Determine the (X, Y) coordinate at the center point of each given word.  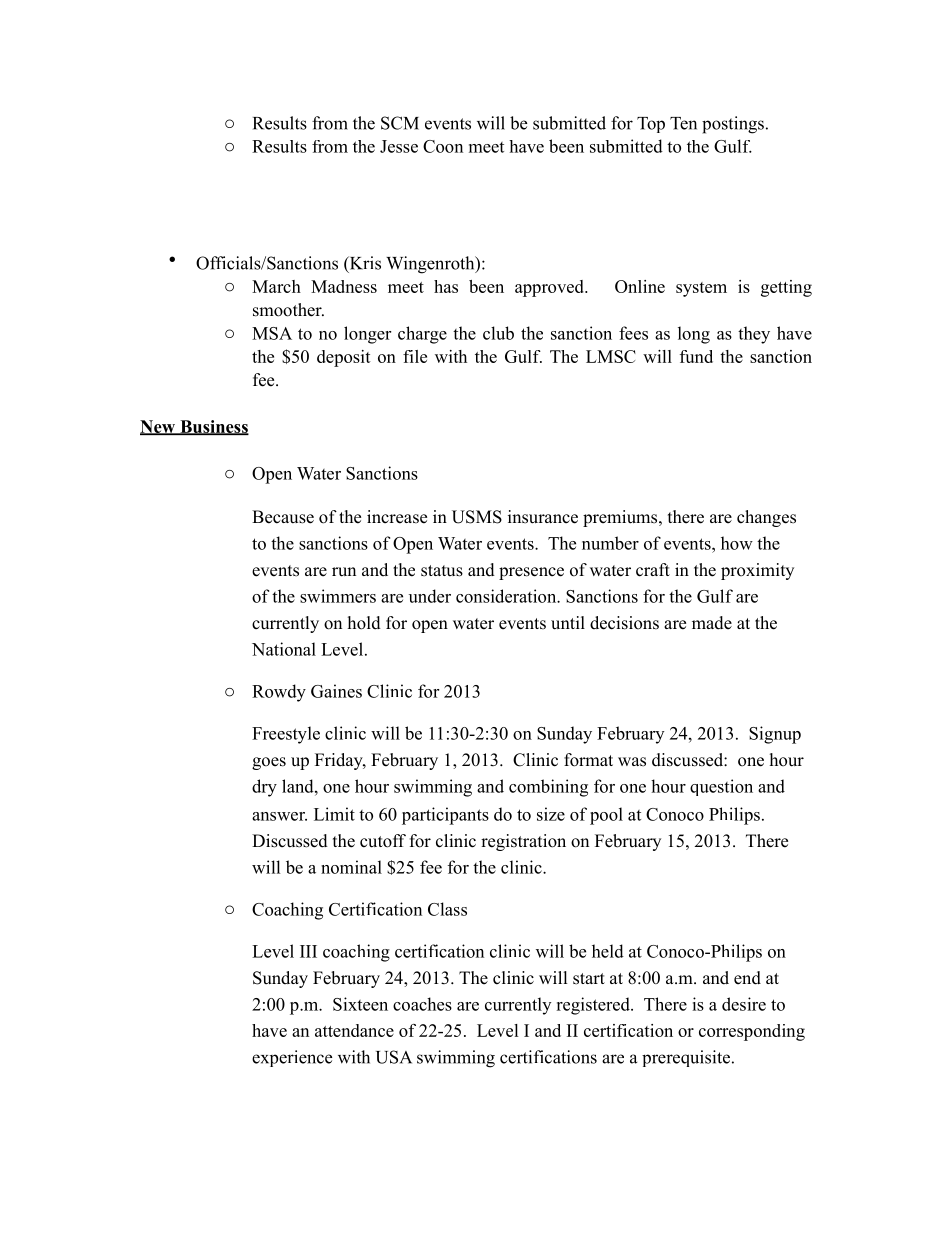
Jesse (399, 146)
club (498, 333)
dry (264, 788)
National (284, 649)
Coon (443, 146)
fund (696, 356)
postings (733, 125)
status (442, 571)
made (712, 623)
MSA (272, 333)
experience (292, 1058)
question (721, 787)
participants (445, 816)
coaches (422, 1004)
